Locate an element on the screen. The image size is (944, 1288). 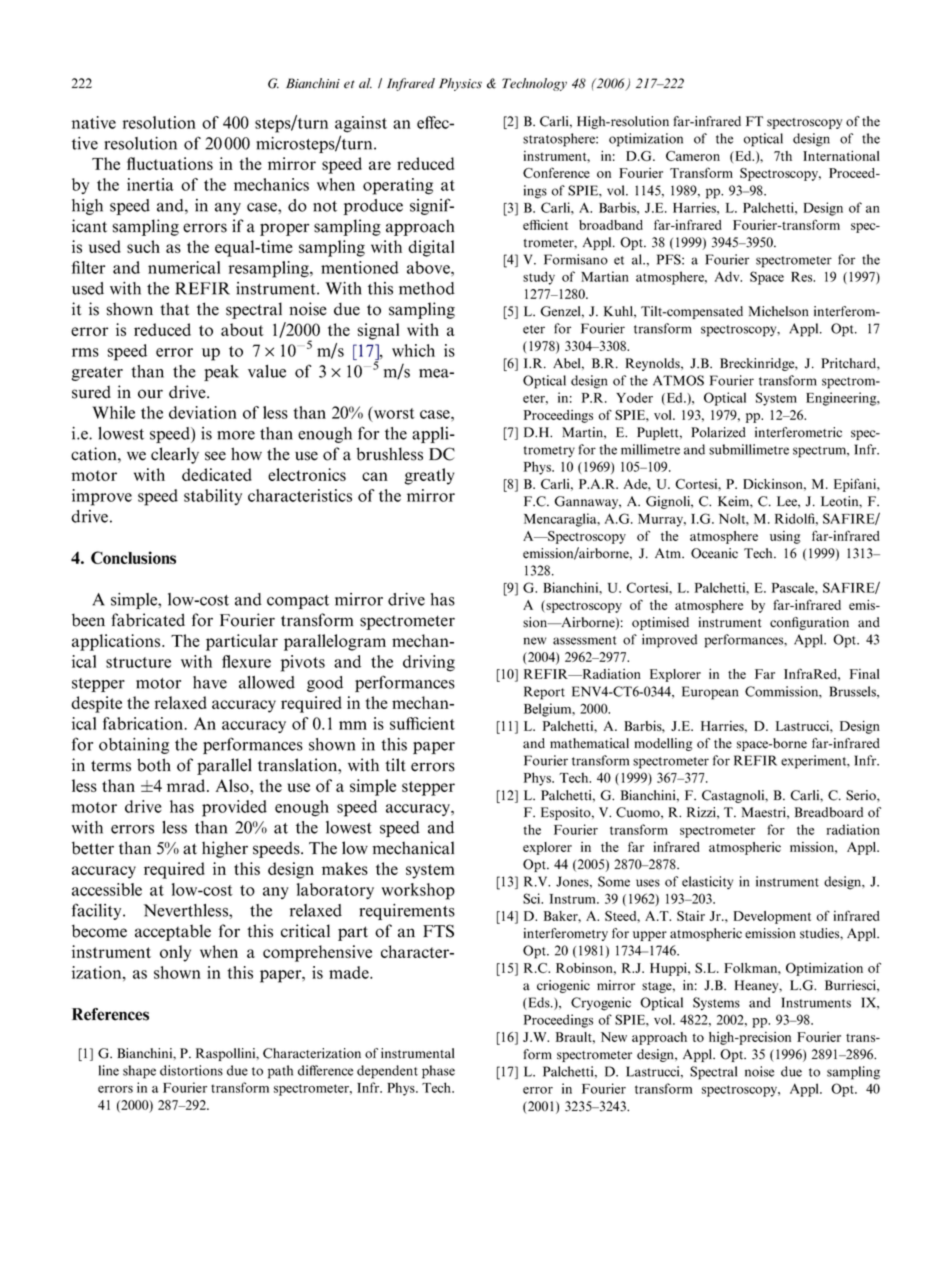
workshop is located at coordinates (418, 891).
